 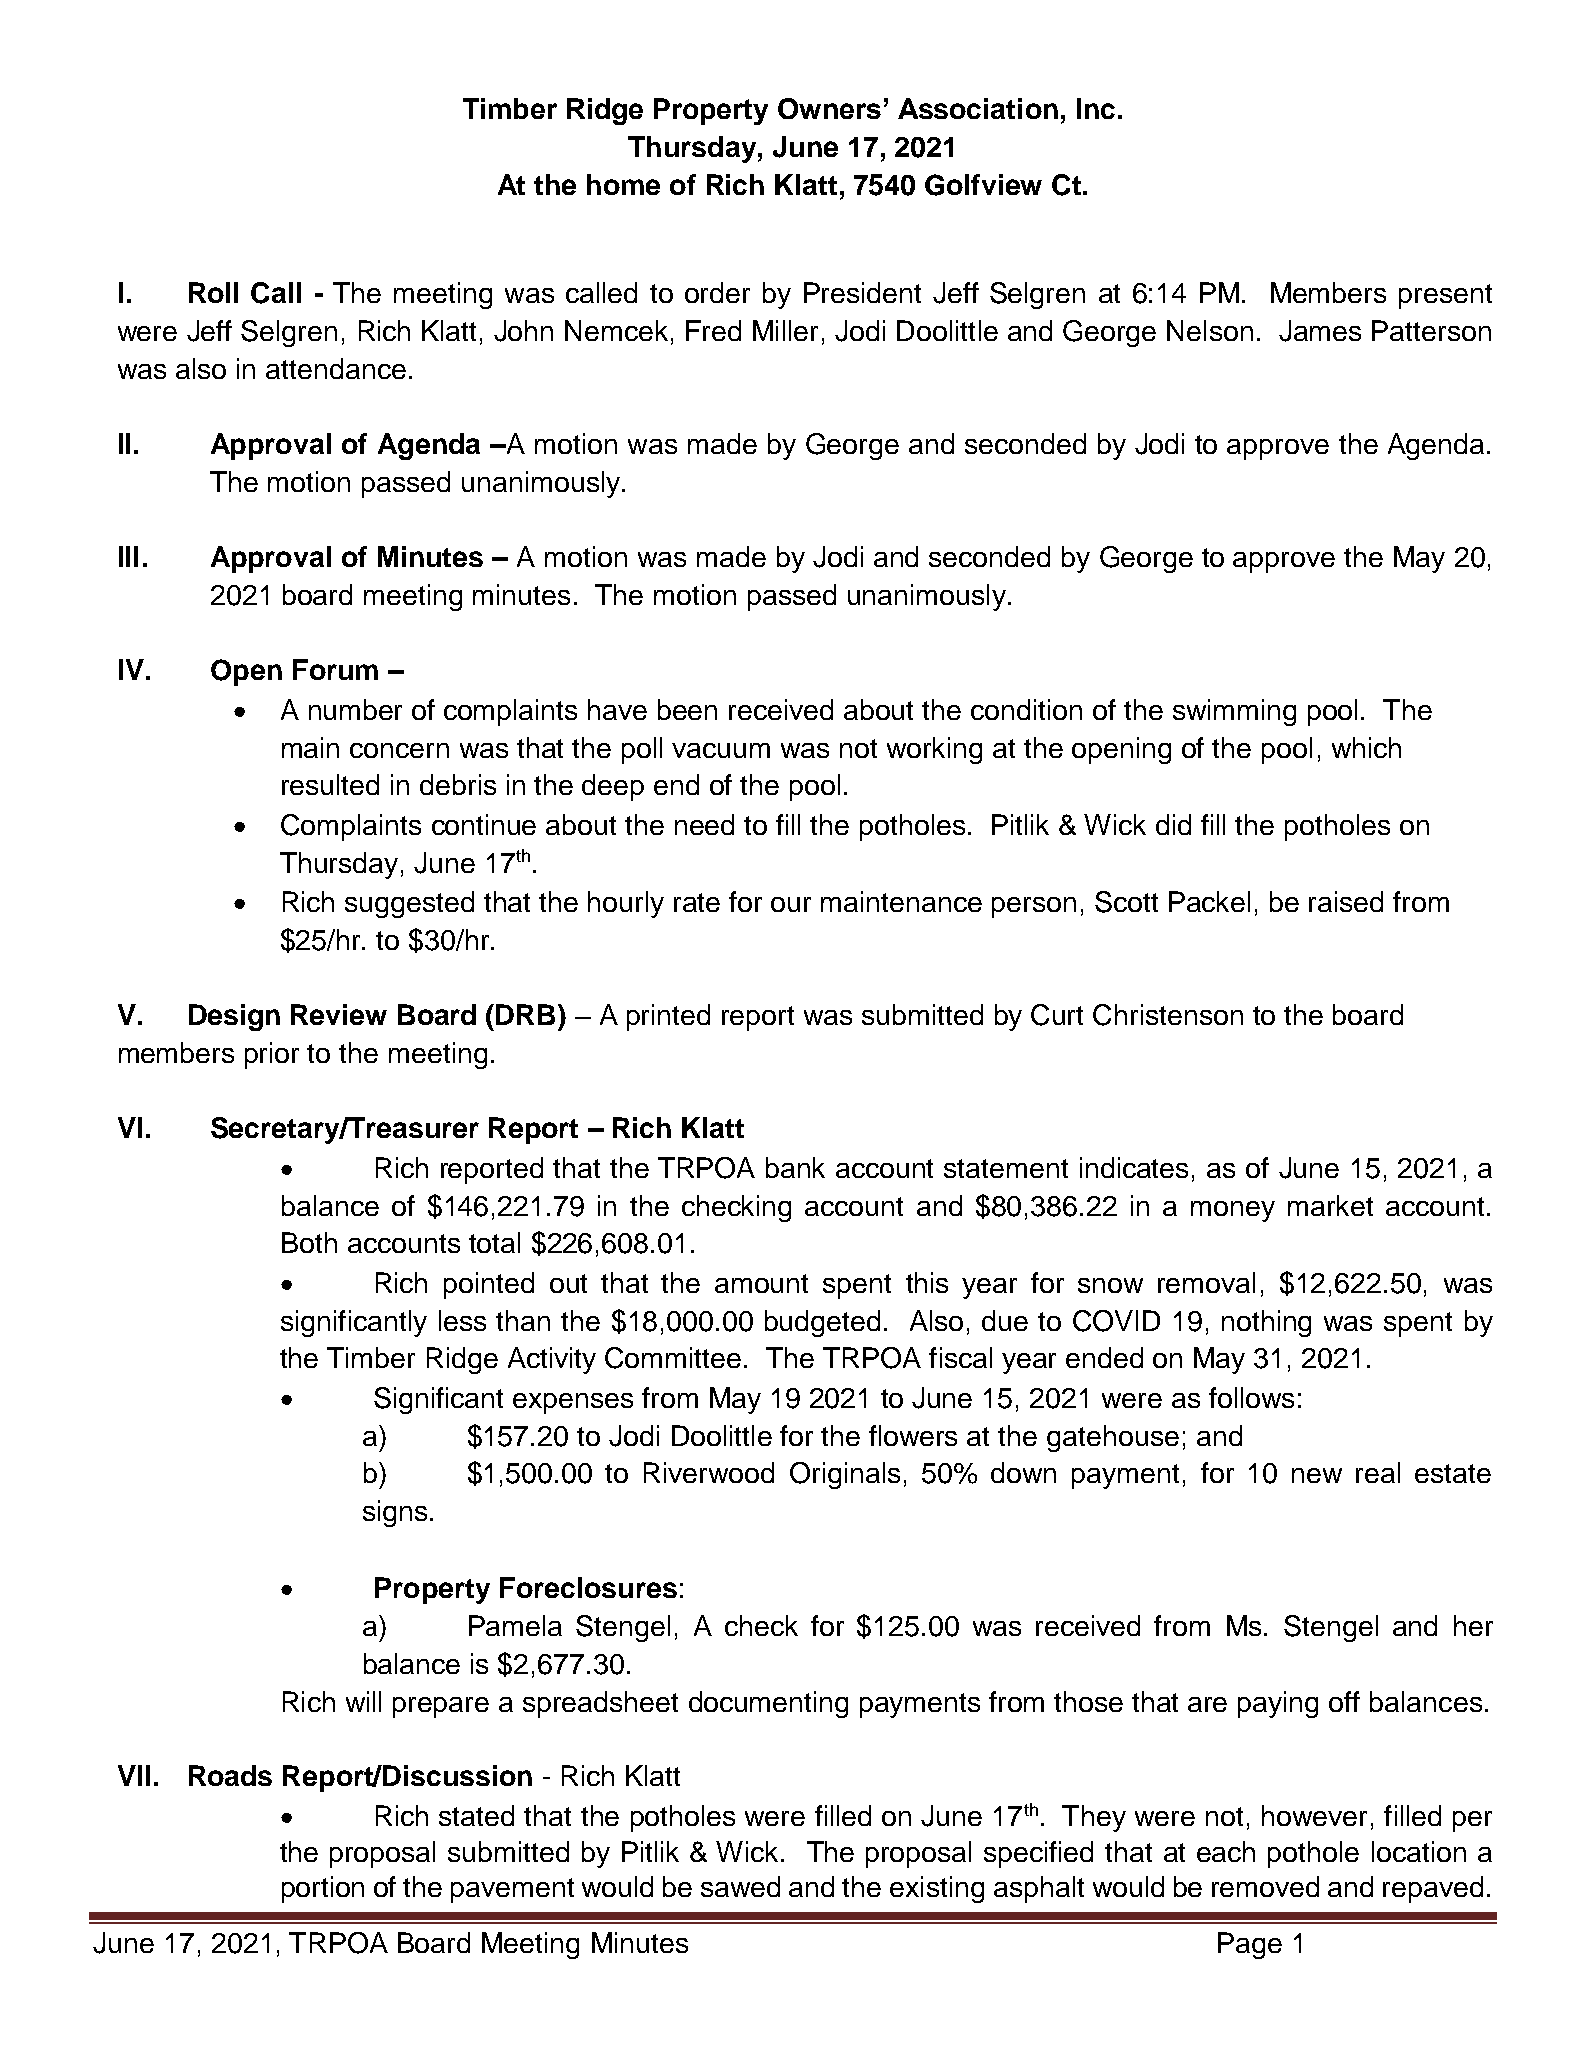 I want to click on Inc, so click(x=1096, y=108).
